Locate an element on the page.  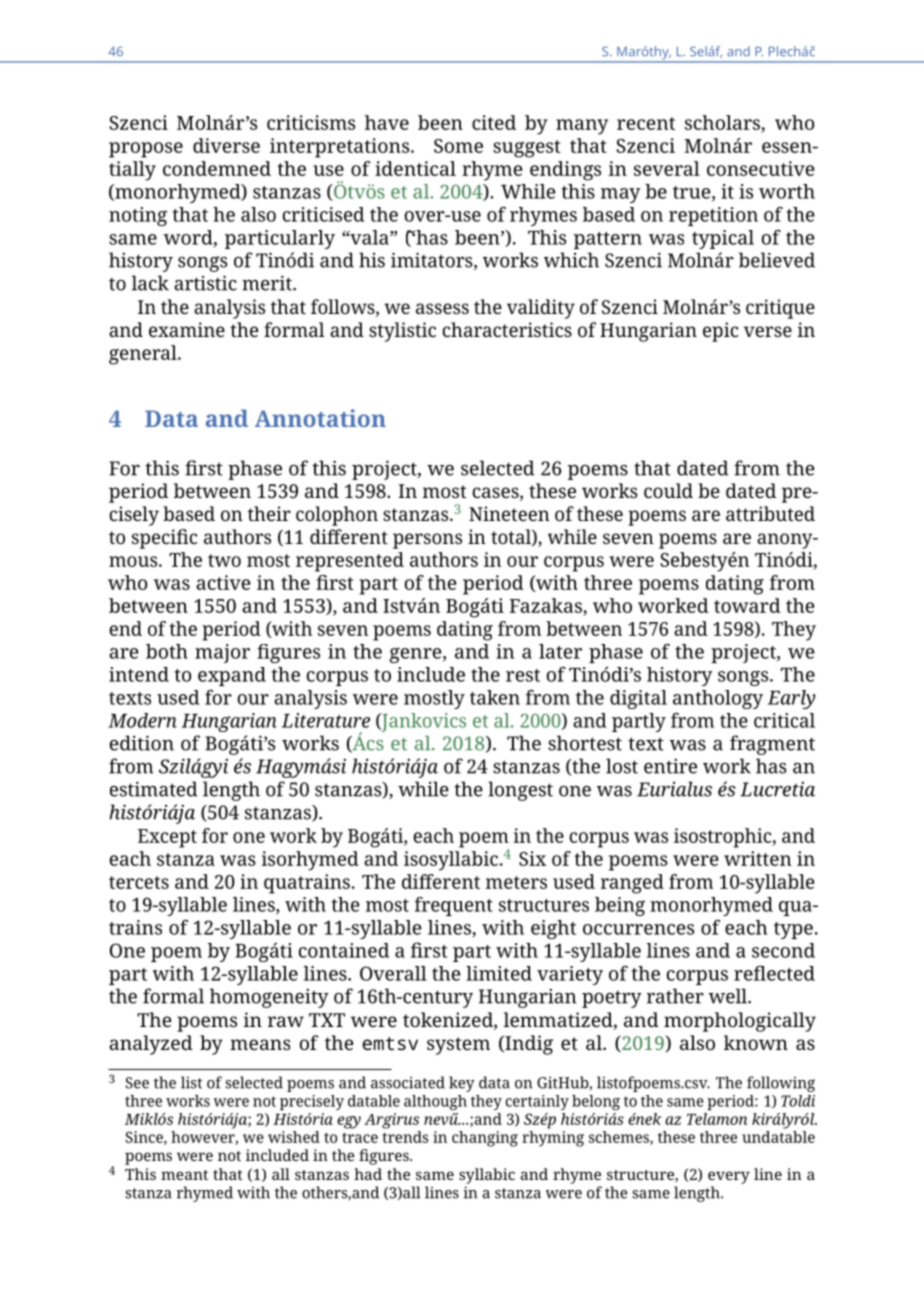
scholars is located at coordinates (722, 122).
